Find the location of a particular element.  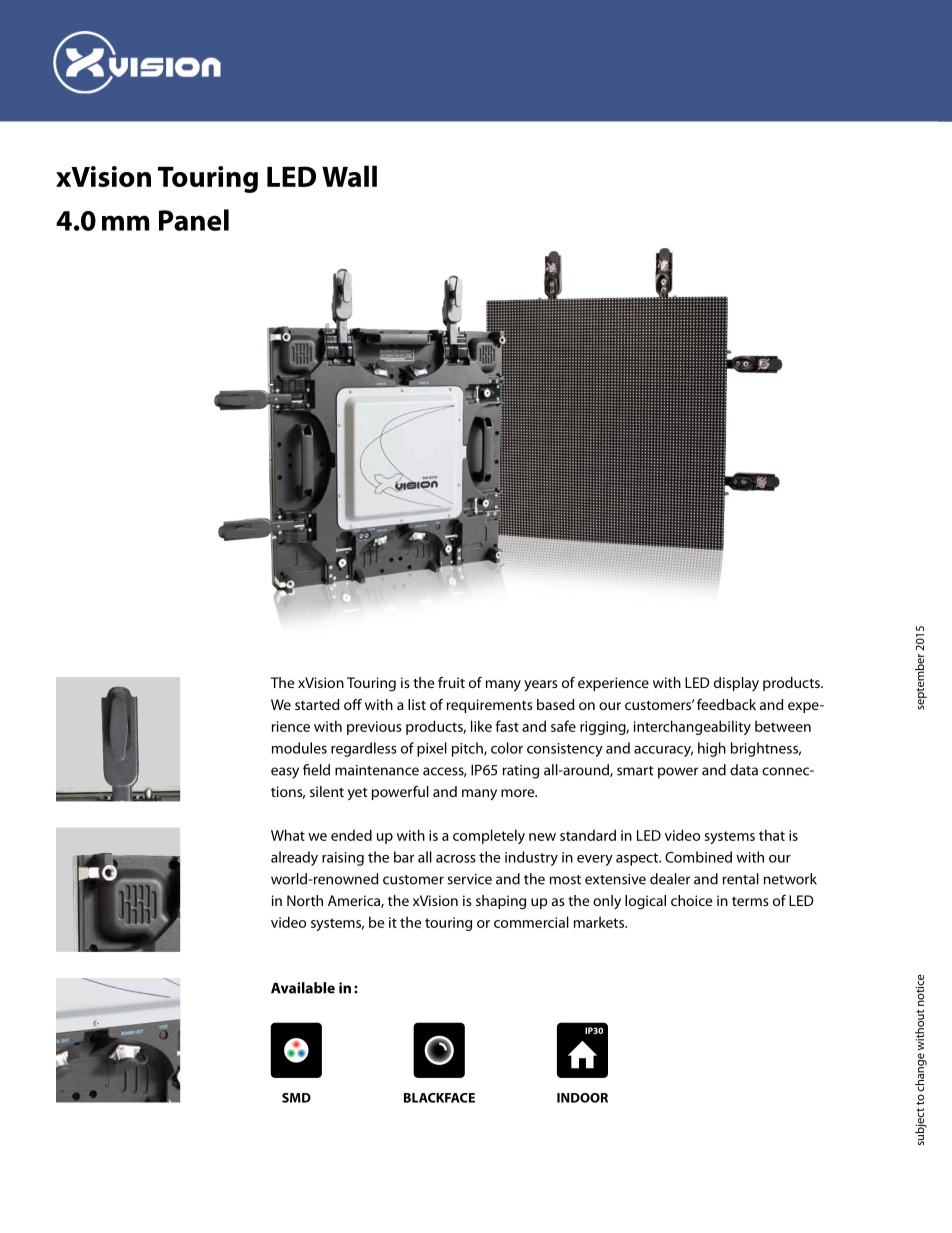

SMD is located at coordinates (296, 1098).
